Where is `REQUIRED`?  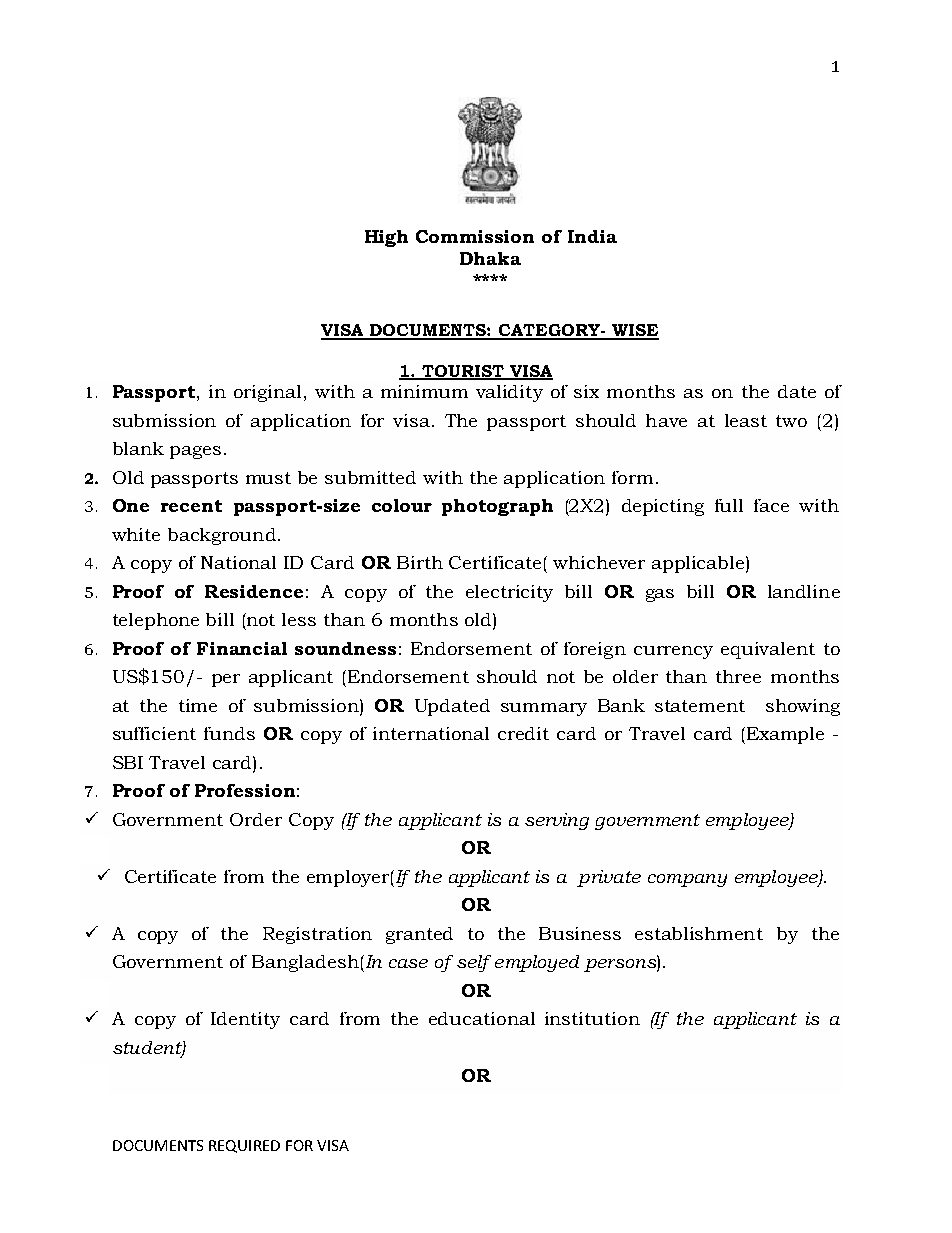 REQUIRED is located at coordinates (244, 1146).
